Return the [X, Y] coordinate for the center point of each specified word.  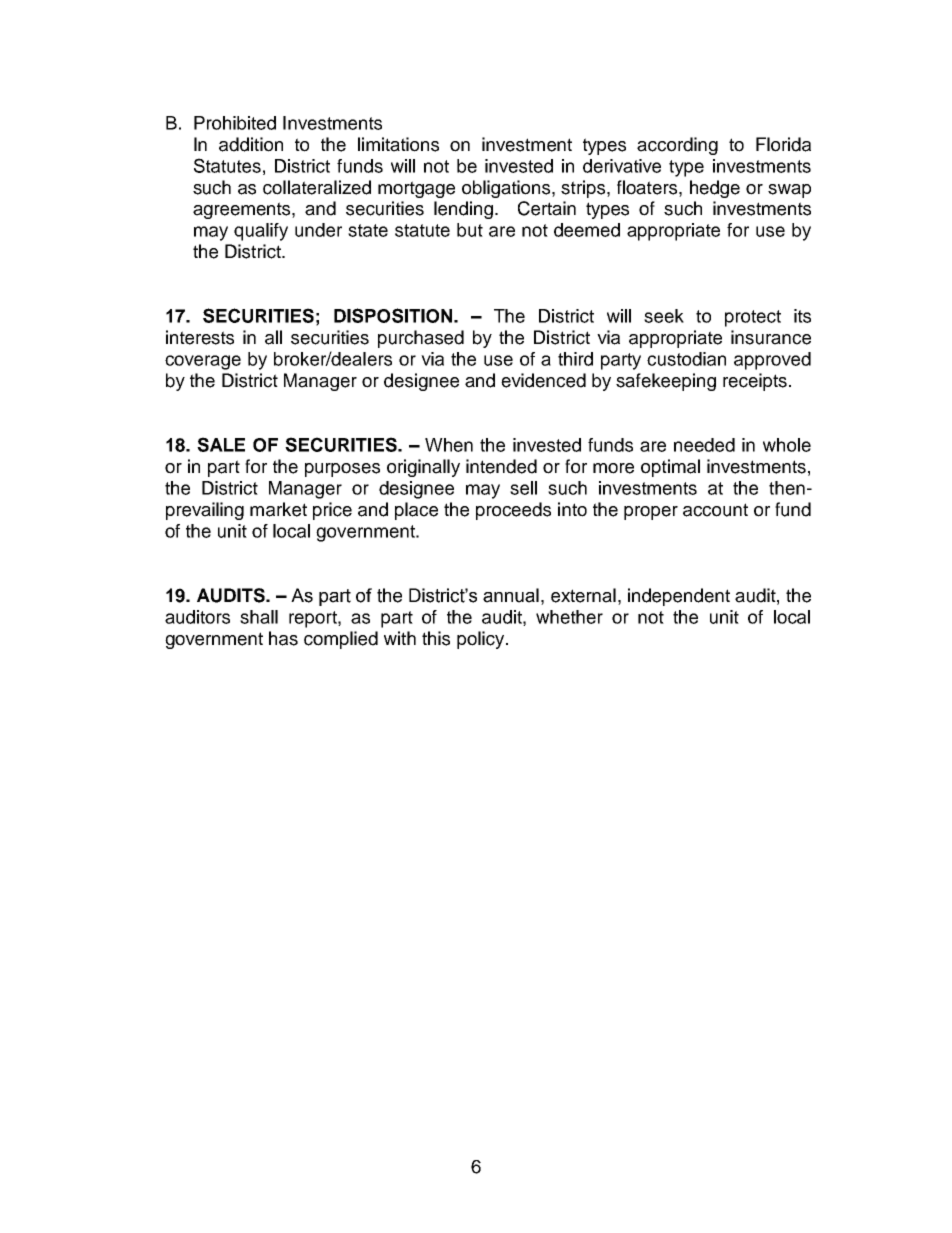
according [677, 146]
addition [251, 144]
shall [259, 617]
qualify [261, 232]
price [332, 511]
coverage [203, 362]
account [715, 510]
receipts [755, 382]
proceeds [513, 511]
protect [753, 318]
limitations [398, 144]
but [470, 230]
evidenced [543, 380]
